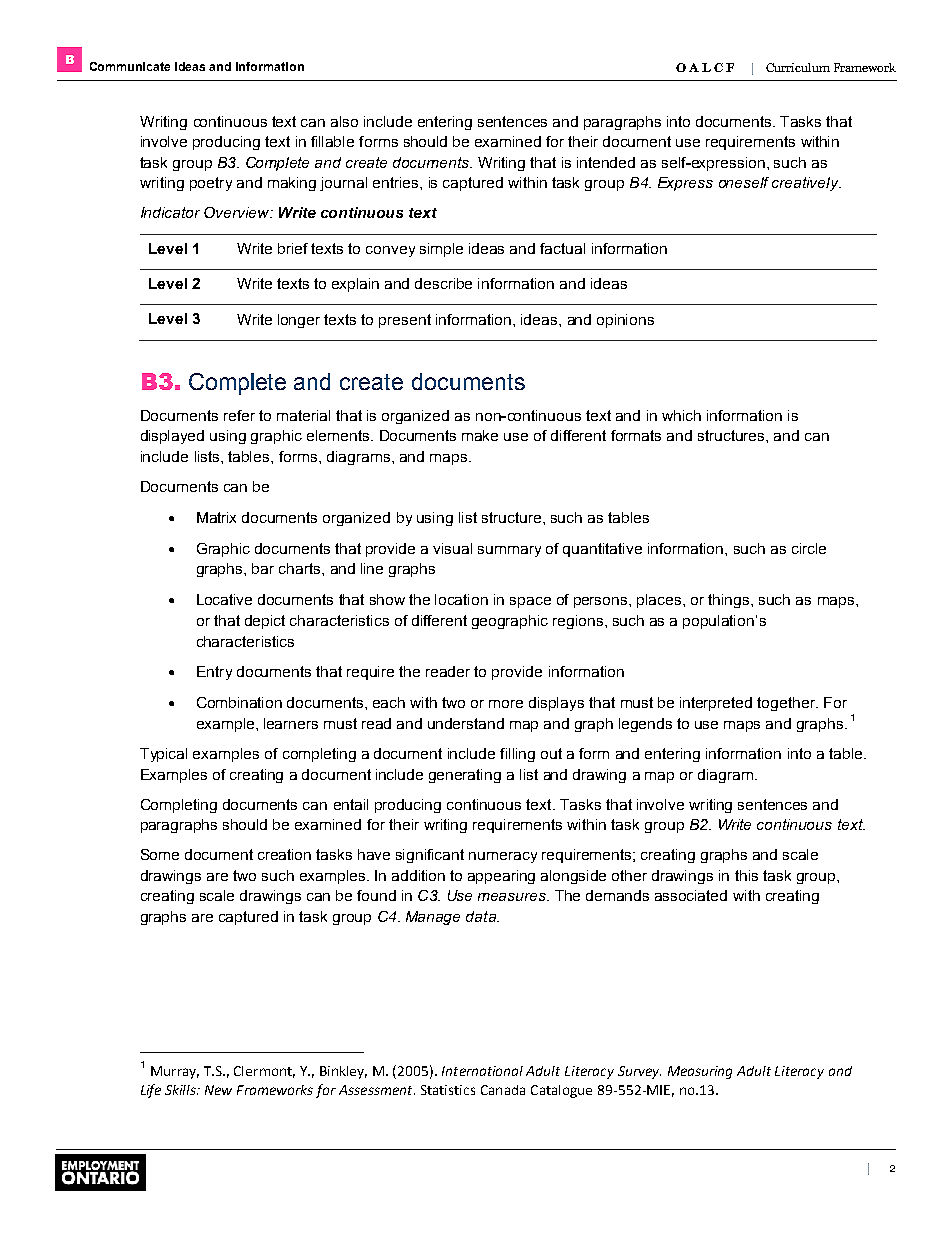 Image resolution: width=952 pixels, height=1233 pixels. I want to click on refer, so click(239, 415).
